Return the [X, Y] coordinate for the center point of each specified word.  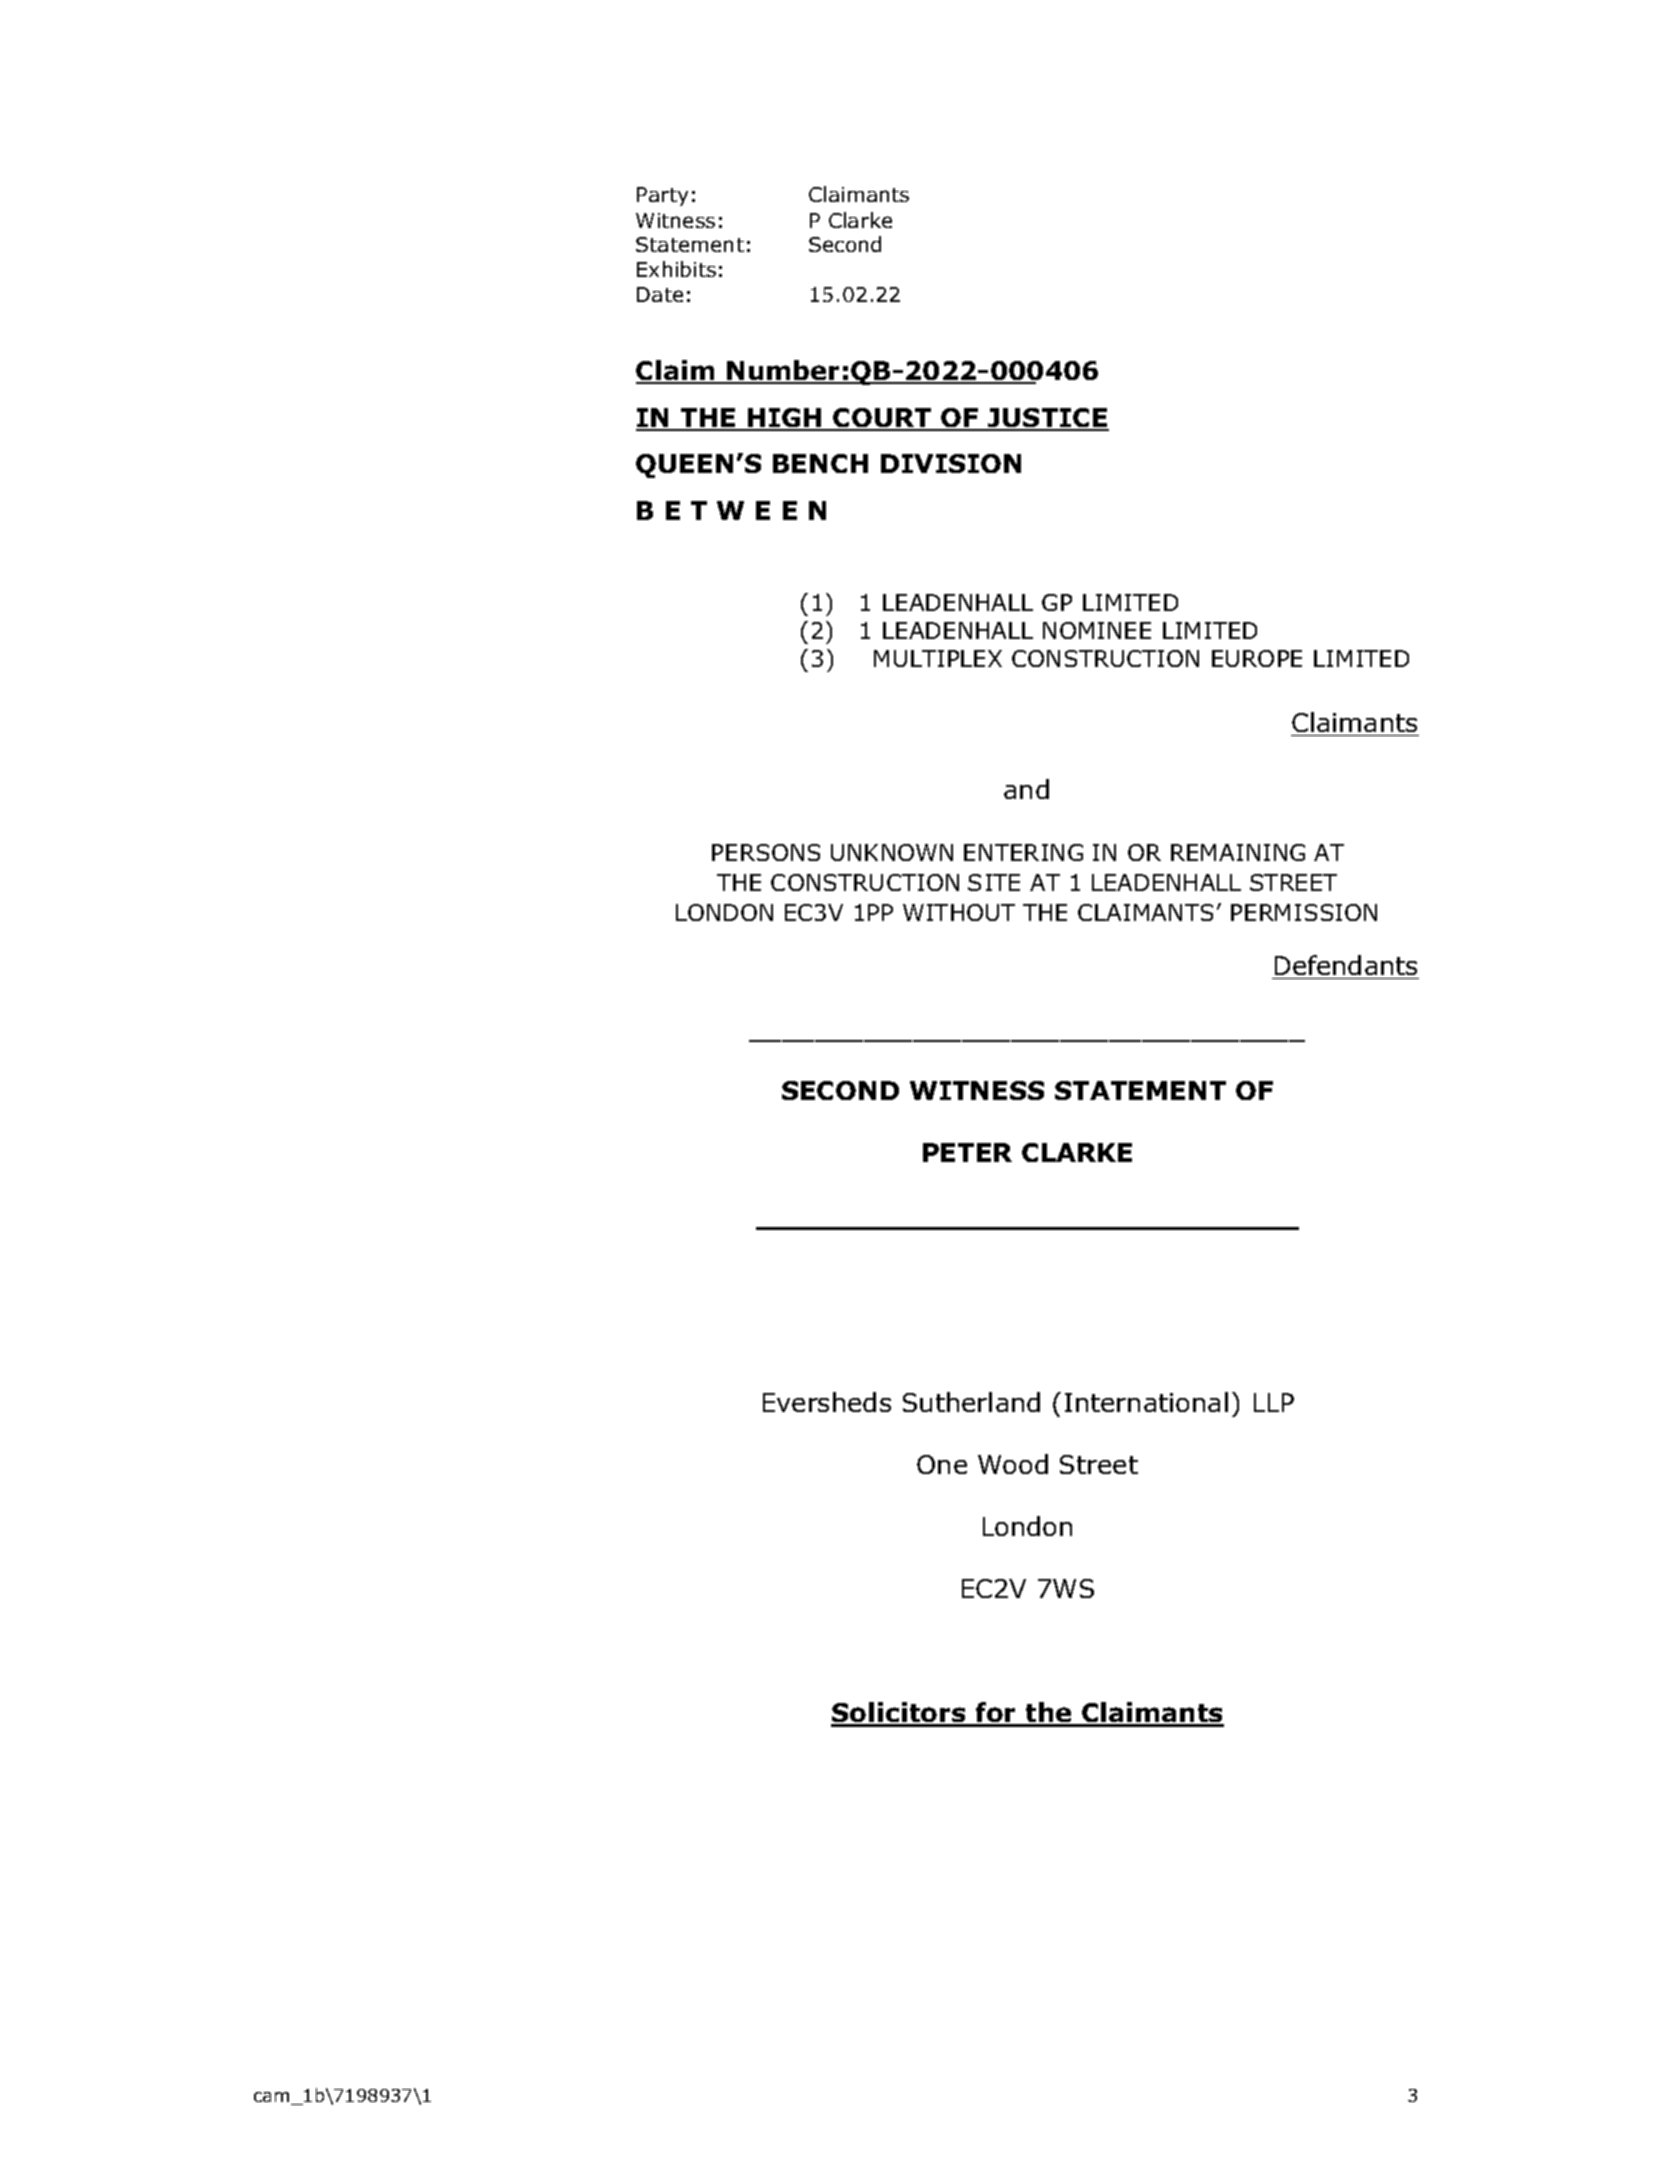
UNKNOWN [892, 852]
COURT [883, 419]
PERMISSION [1304, 912]
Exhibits [676, 269]
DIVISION [951, 463]
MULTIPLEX [938, 658]
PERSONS [766, 852]
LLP [1274, 1402]
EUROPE [1257, 658]
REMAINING [1238, 852]
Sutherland [971, 1402]
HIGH [785, 419]
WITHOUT [959, 912]
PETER [967, 1152]
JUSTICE [1047, 419]
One [942, 1464]
